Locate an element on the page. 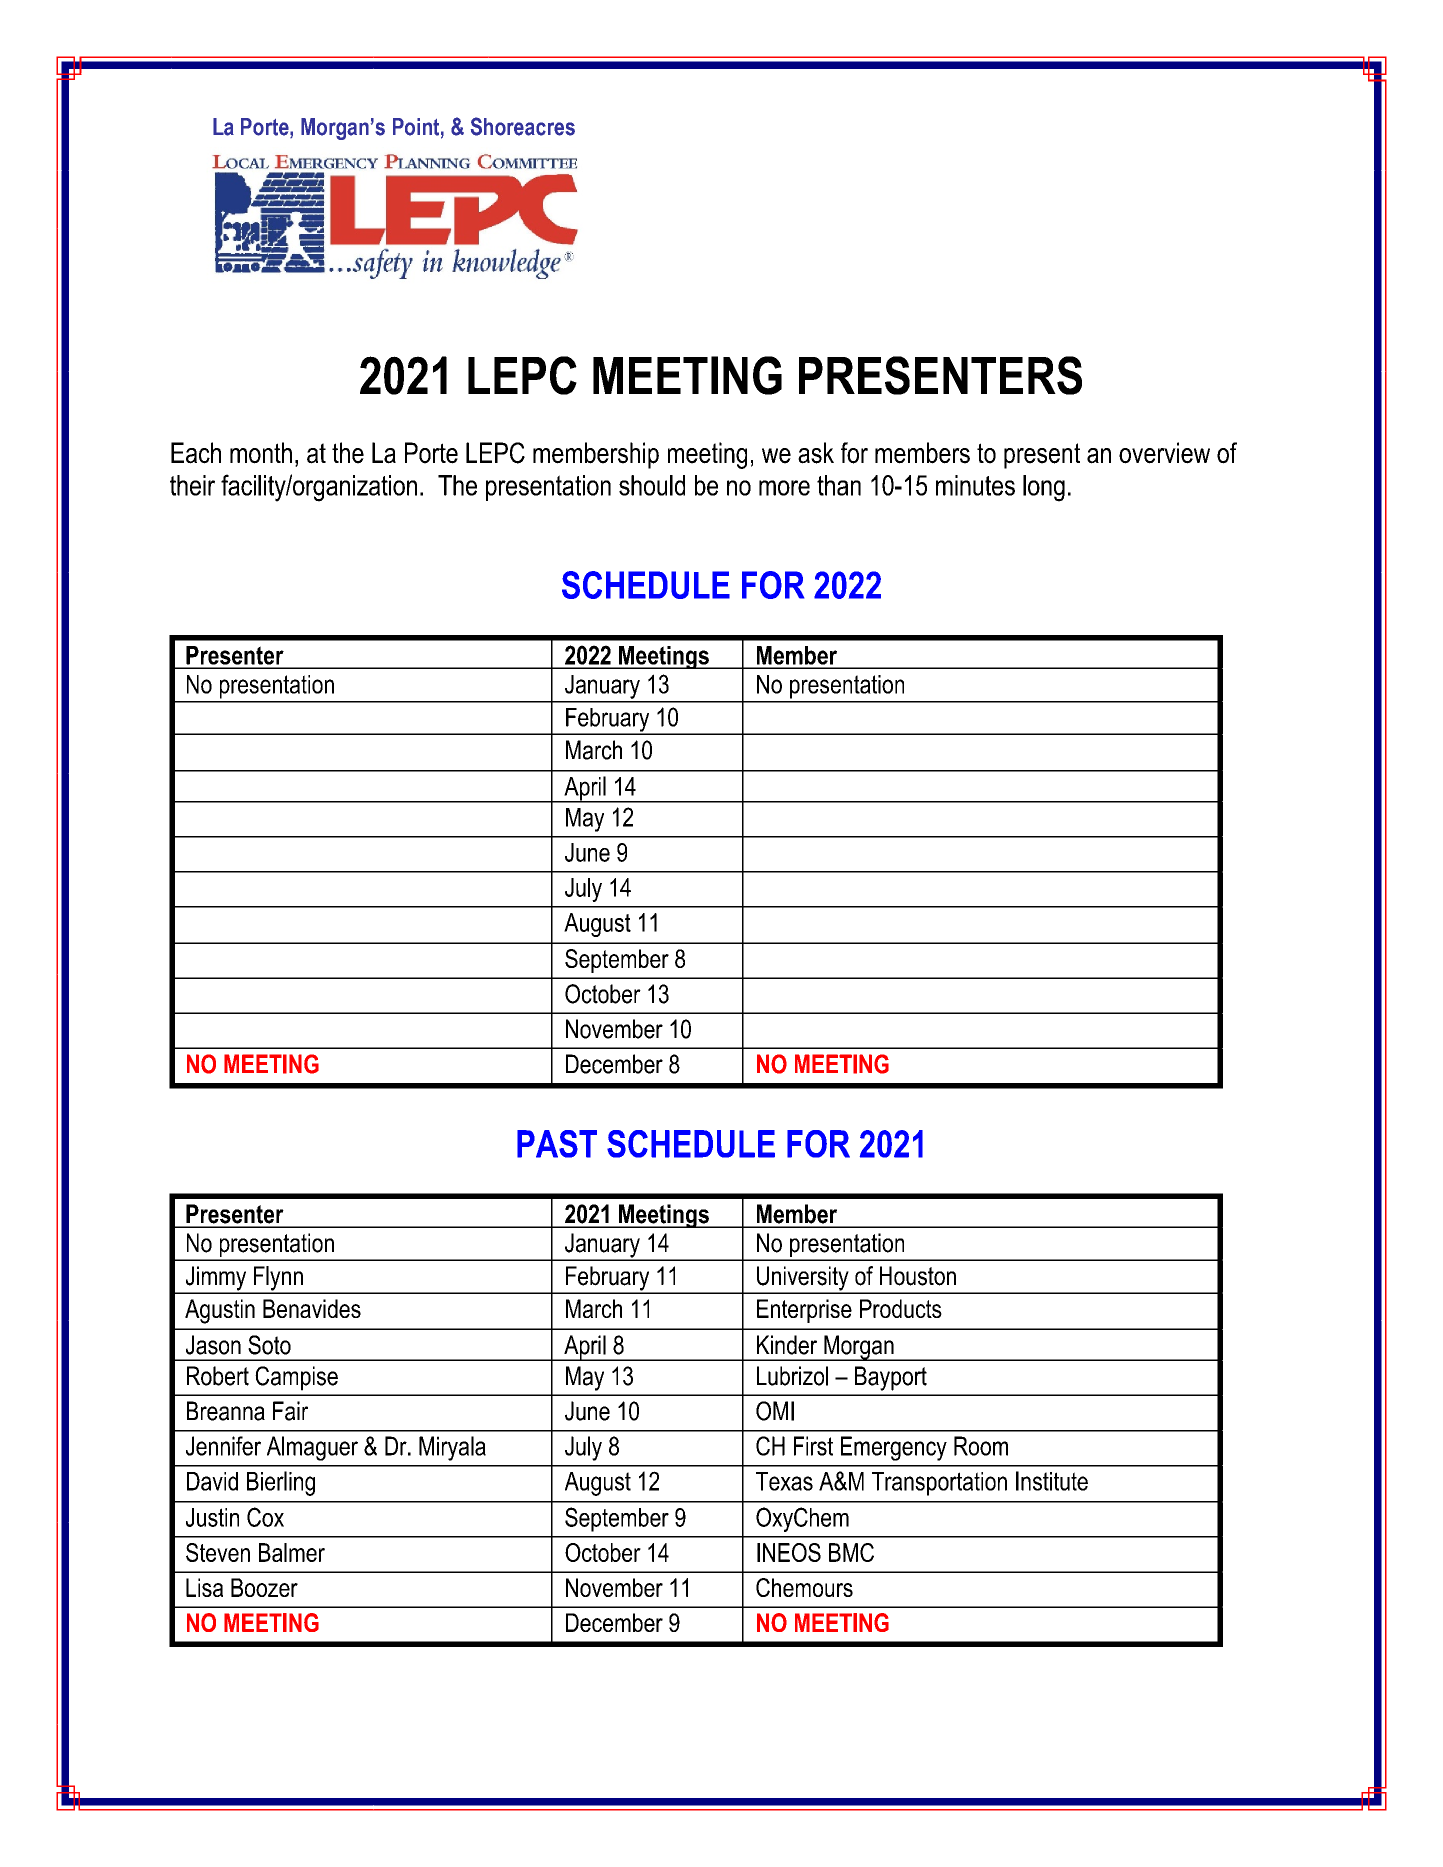 This page has height=1867, width=1443. PAST is located at coordinates (557, 1144).
